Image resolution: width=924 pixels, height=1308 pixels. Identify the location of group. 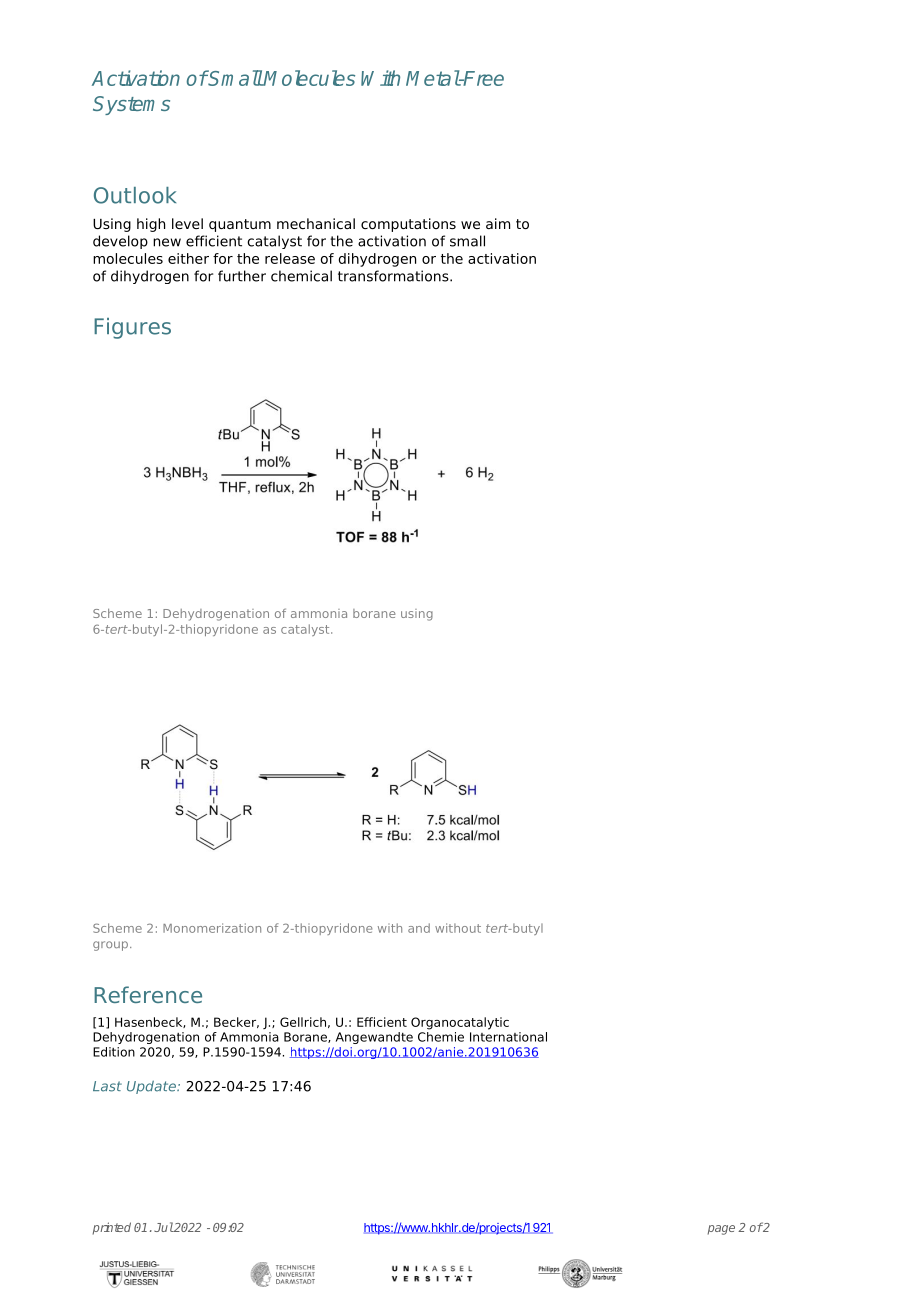
(112, 946).
